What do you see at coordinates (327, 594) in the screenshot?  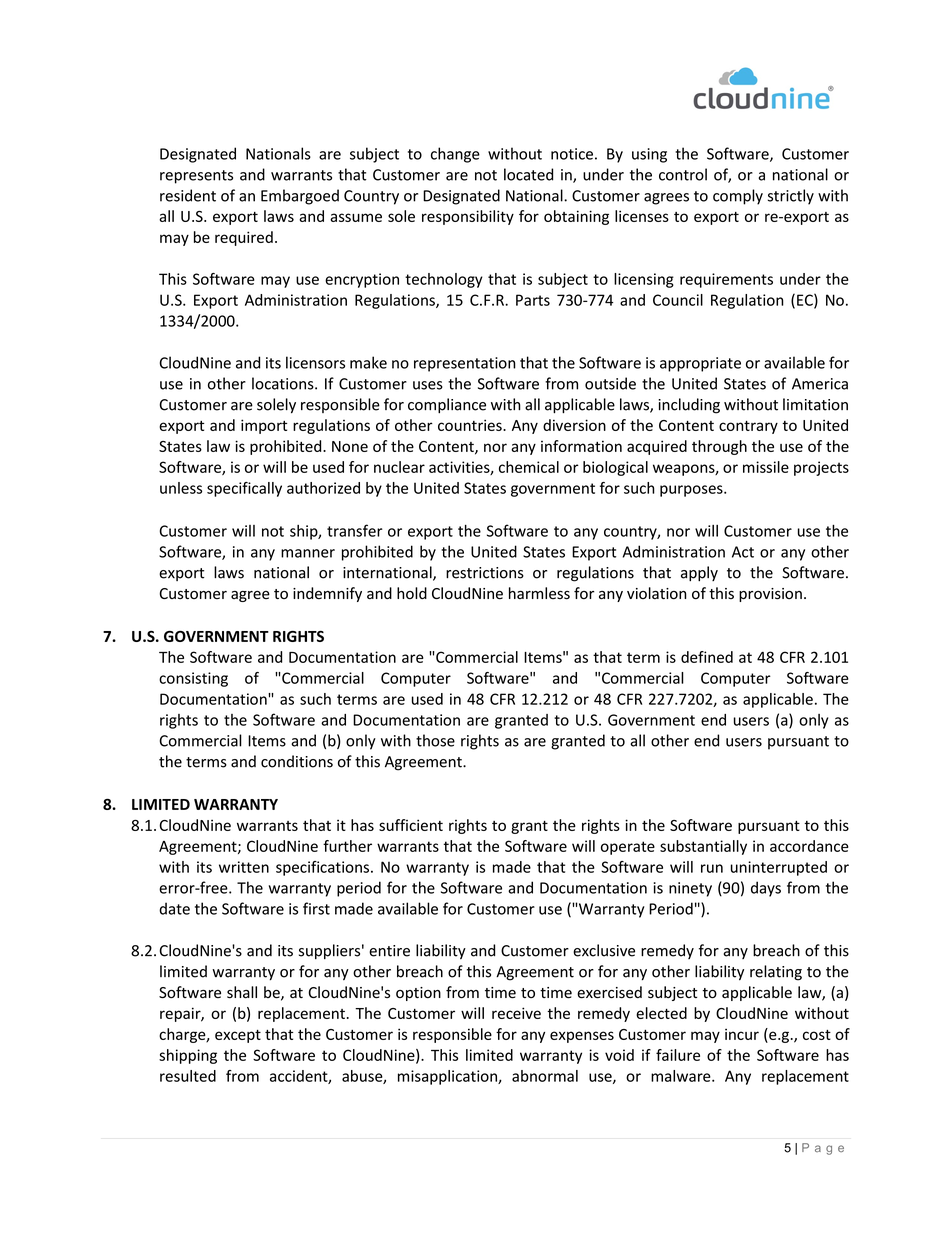 I see `indemnify` at bounding box center [327, 594].
